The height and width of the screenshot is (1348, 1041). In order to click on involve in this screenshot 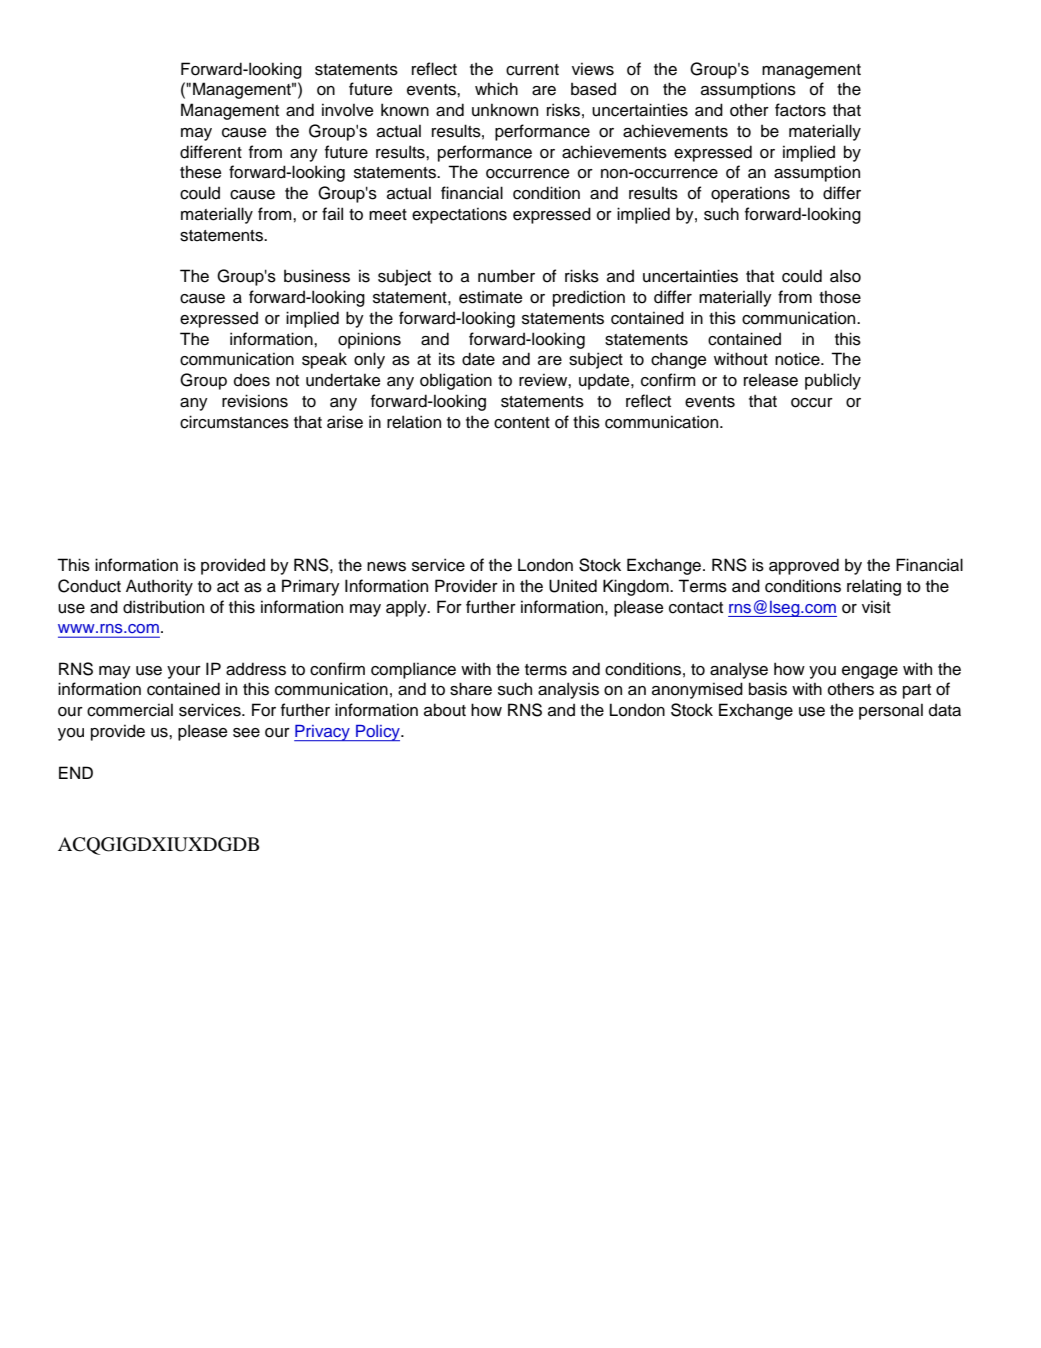, I will do `click(347, 110)`.
